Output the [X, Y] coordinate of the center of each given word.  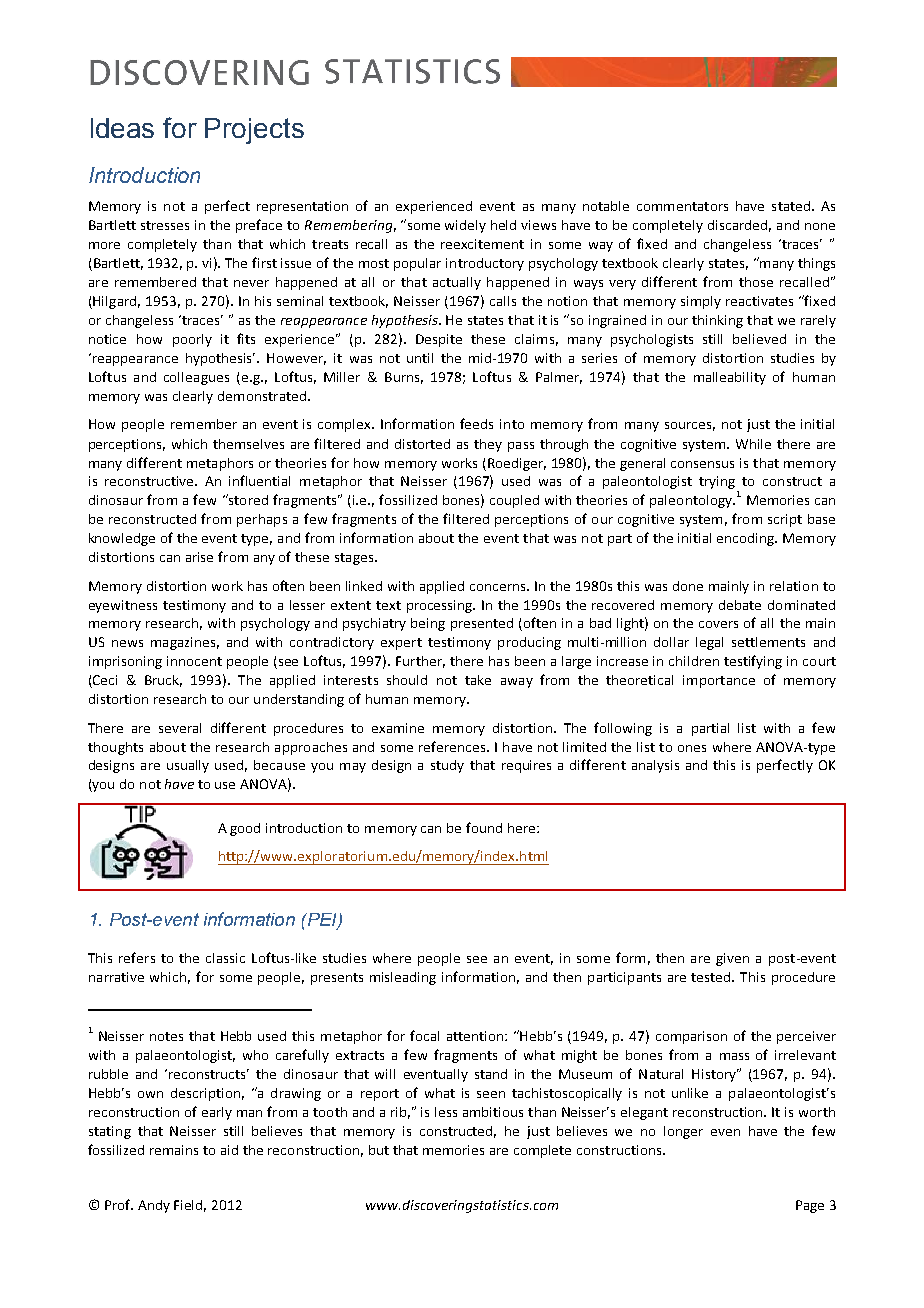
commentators [682, 206]
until [420, 358]
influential [259, 480]
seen [491, 1094]
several [180, 728]
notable [606, 206]
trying [717, 482]
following [623, 729]
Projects [254, 131]
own [150, 1094]
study [447, 766]
